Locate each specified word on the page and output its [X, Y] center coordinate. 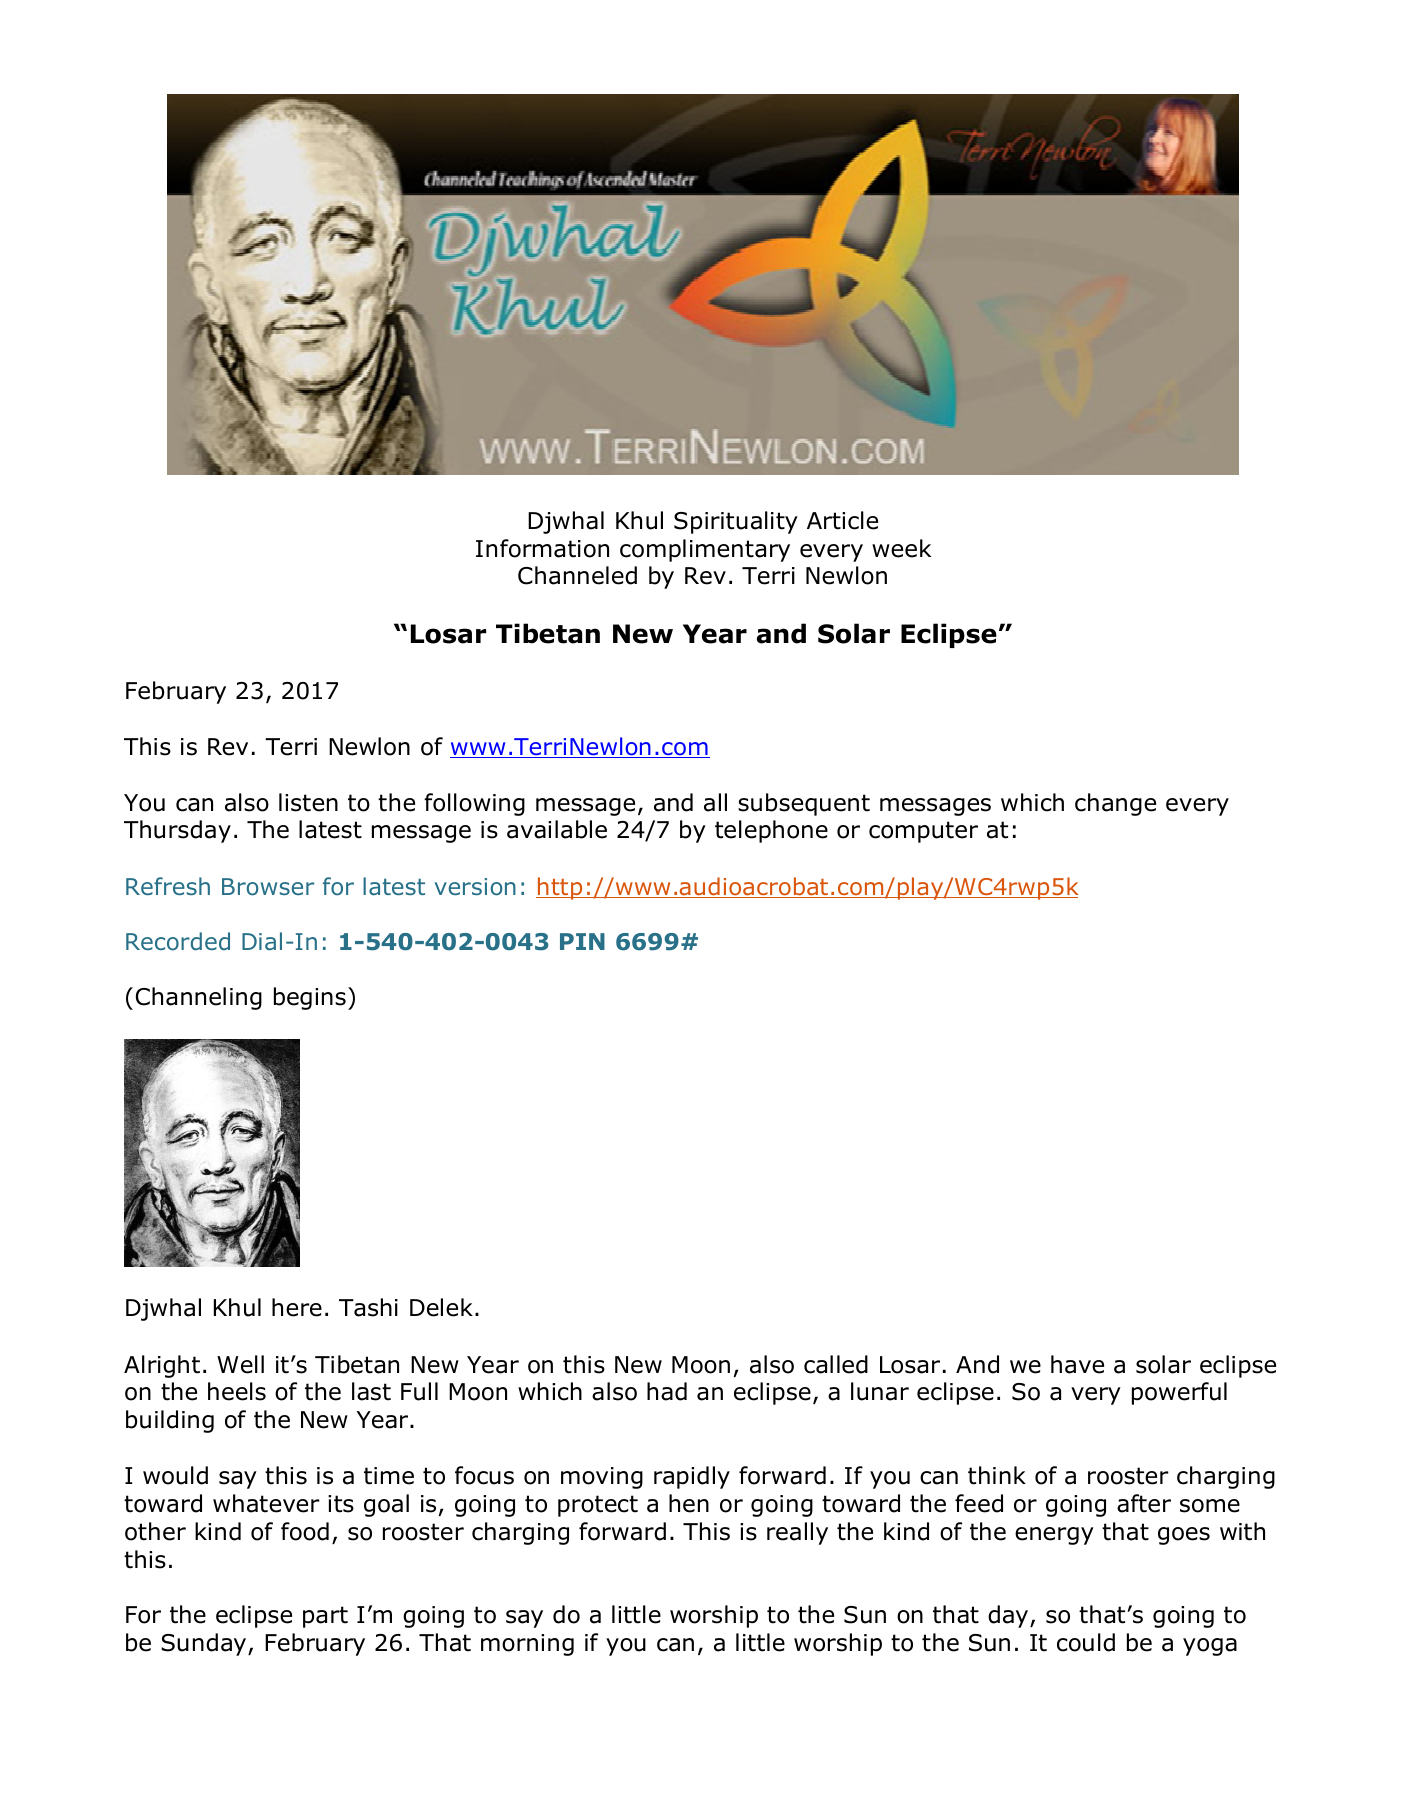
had [667, 1391]
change [1115, 804]
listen [308, 802]
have [1077, 1364]
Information [542, 548]
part [325, 1617]
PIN [582, 941]
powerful [1179, 1393]
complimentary [705, 550]
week [901, 548]
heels [237, 1391]
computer [923, 832]
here [297, 1307]
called [836, 1364]
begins [310, 998]
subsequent [804, 804]
